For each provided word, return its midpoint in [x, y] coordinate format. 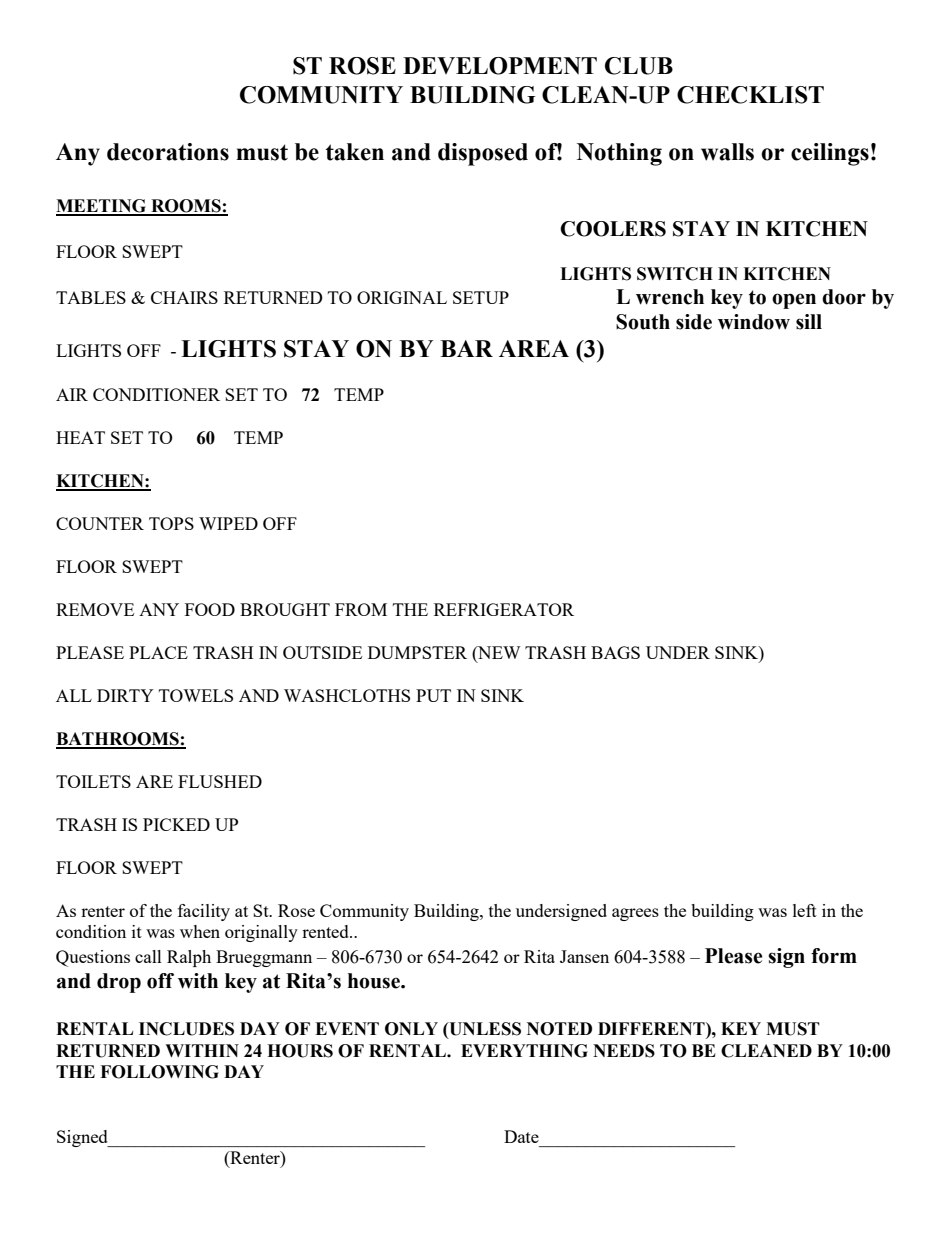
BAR [466, 348]
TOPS [171, 523]
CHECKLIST [750, 95]
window [754, 322]
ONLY [411, 1029]
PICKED [176, 824]
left [805, 910]
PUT [433, 695]
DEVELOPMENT [500, 66]
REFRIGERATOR [504, 609]
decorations [168, 152]
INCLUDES [186, 1029]
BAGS [615, 652]
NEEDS [624, 1051]
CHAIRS [184, 297]
